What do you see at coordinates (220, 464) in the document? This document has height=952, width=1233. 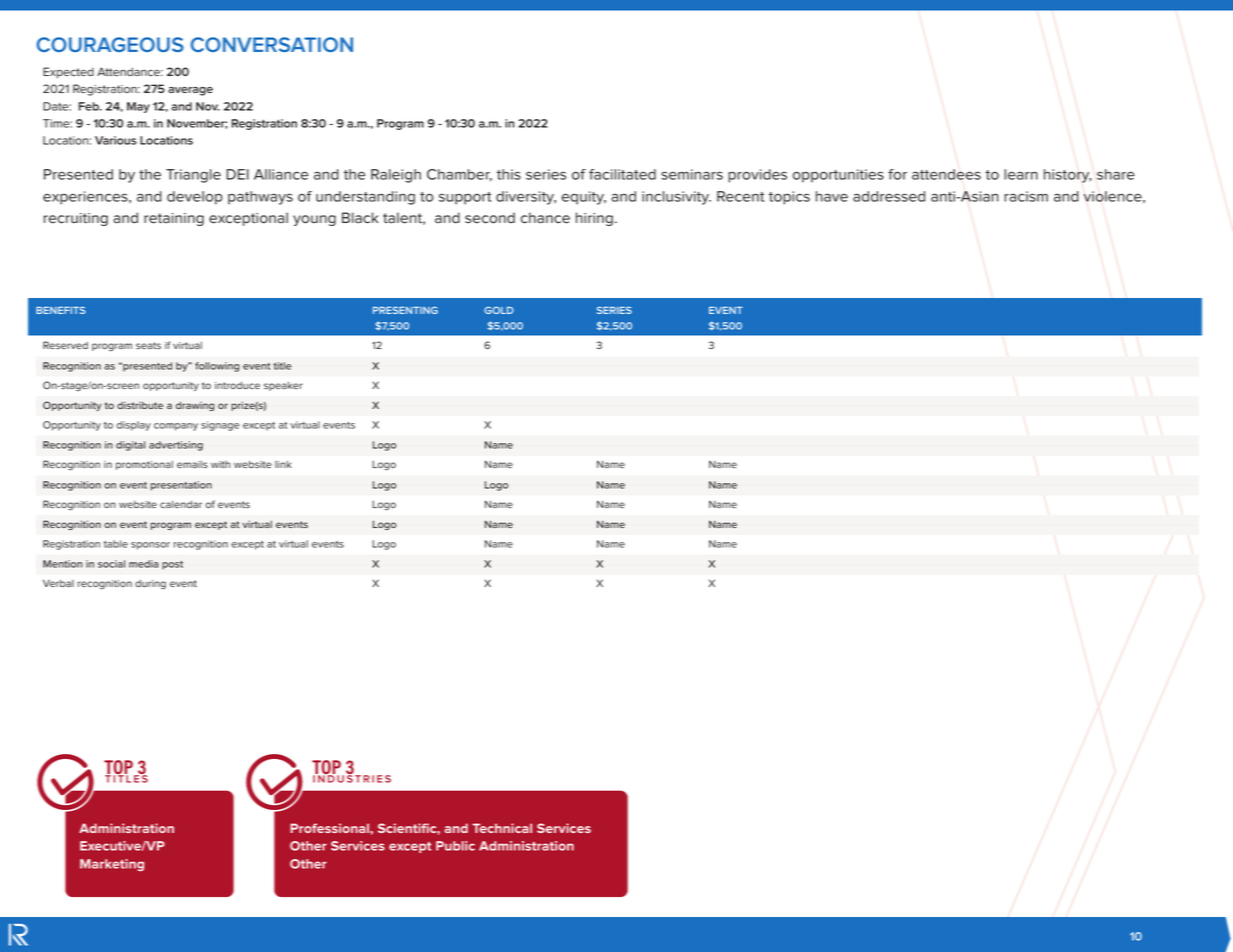 I see `with` at bounding box center [220, 464].
